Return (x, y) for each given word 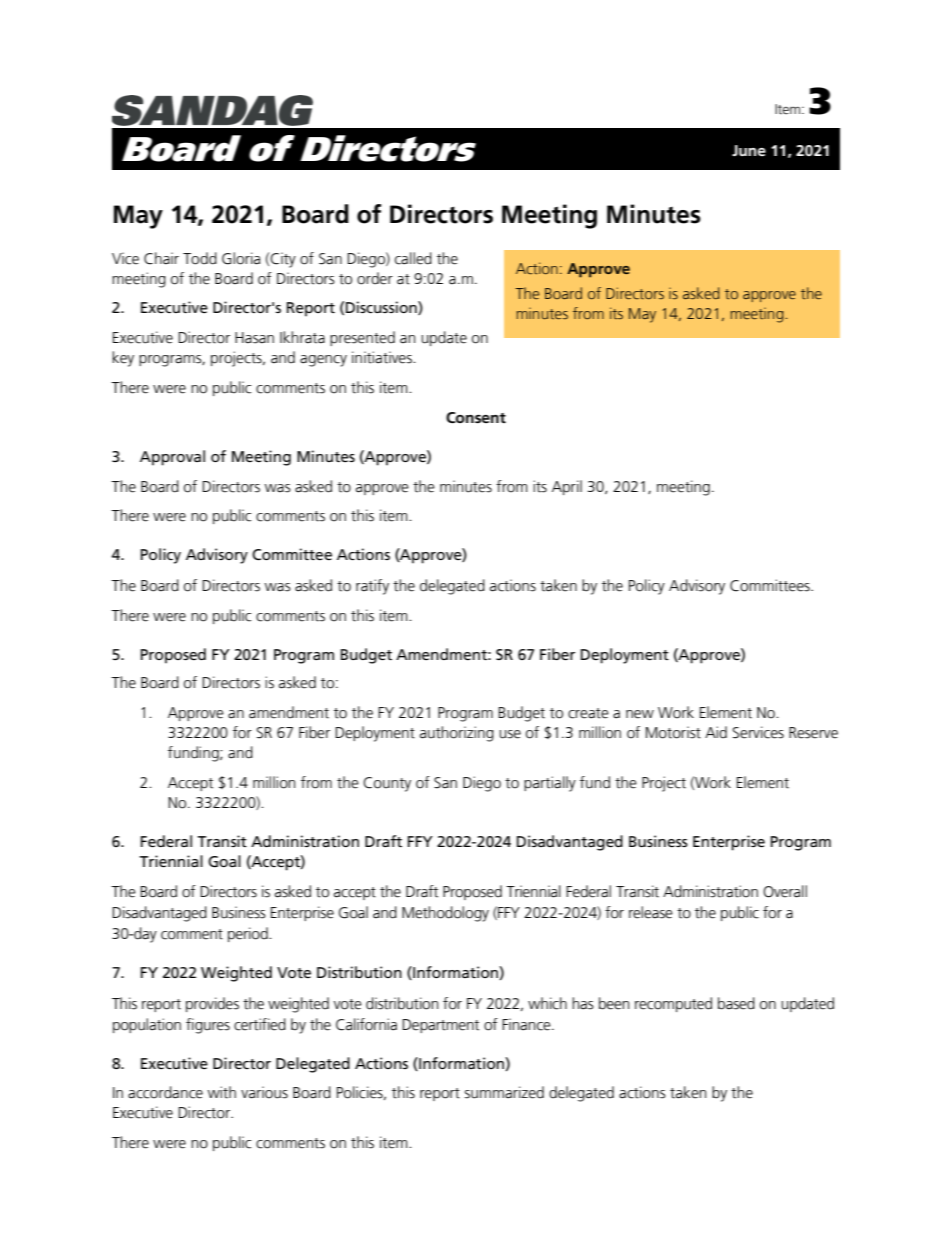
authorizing (457, 734)
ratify (372, 587)
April (567, 487)
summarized (504, 1092)
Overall (785, 891)
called (413, 258)
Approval (172, 458)
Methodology (445, 914)
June (749, 150)
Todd (200, 258)
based (736, 1003)
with (221, 1092)
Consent (476, 417)
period (249, 934)
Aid (716, 732)
